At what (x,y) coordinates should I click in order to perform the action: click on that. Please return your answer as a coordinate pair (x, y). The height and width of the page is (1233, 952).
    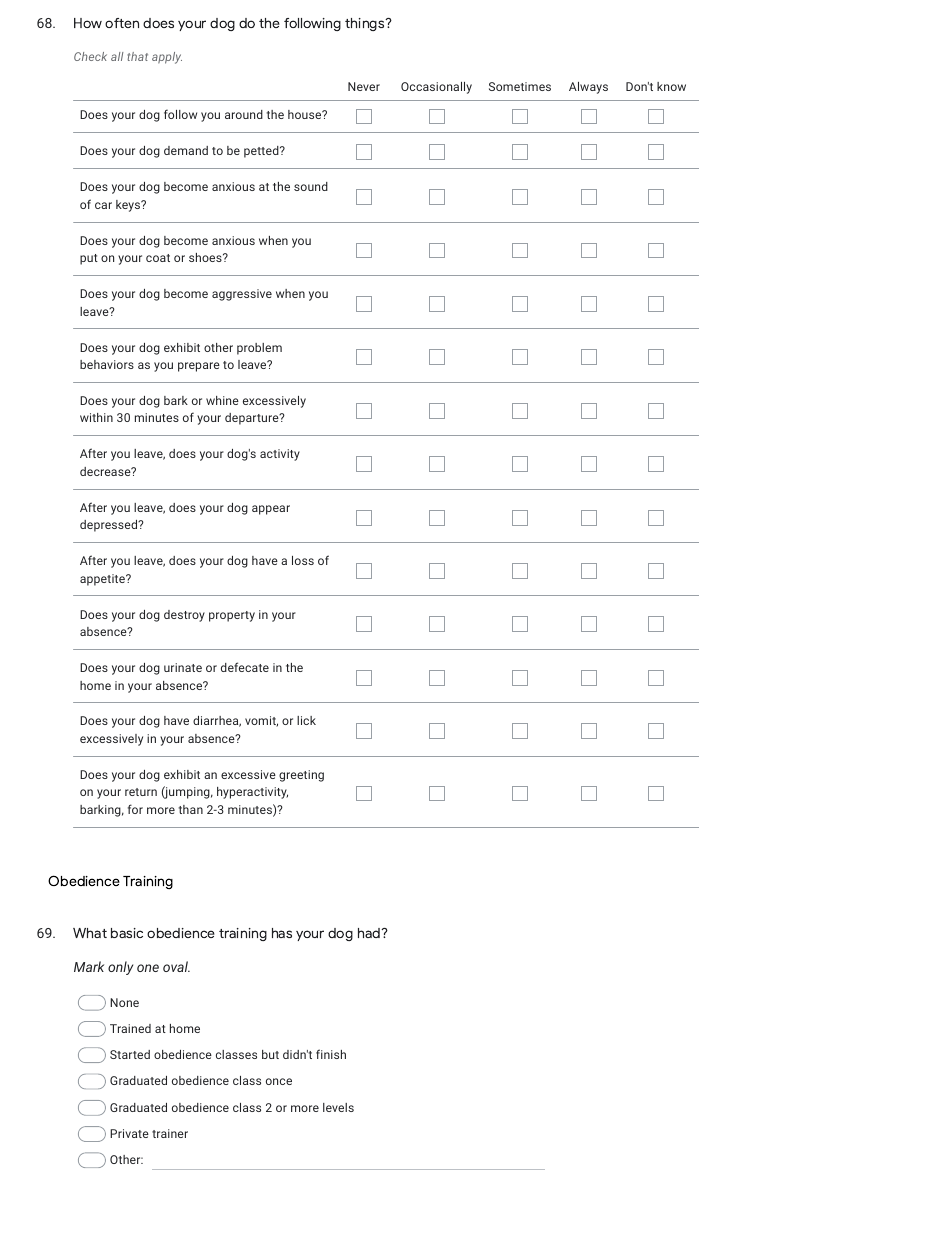
    Looking at the image, I should click on (137, 56).
